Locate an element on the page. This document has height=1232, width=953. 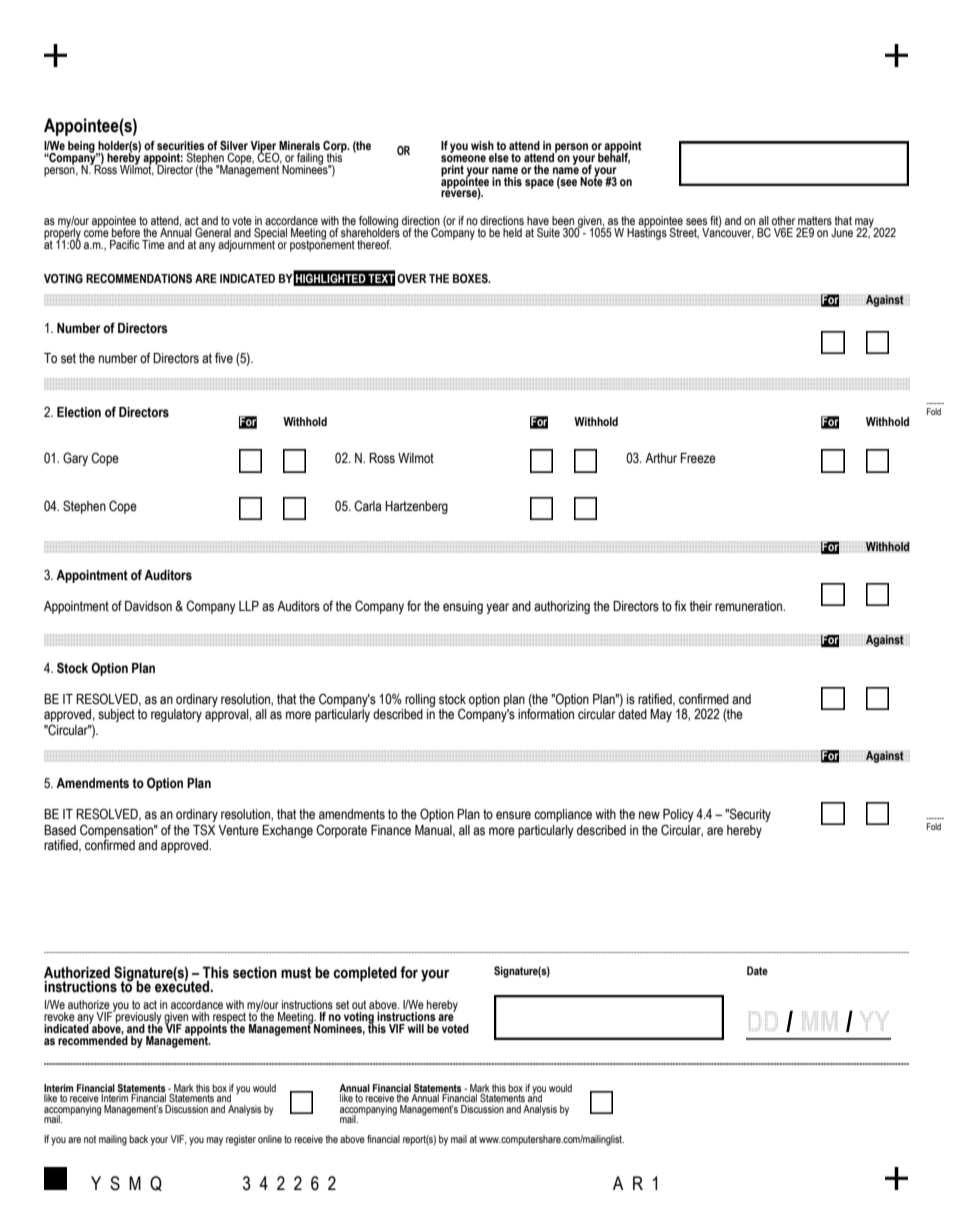
will is located at coordinates (416, 1028).
